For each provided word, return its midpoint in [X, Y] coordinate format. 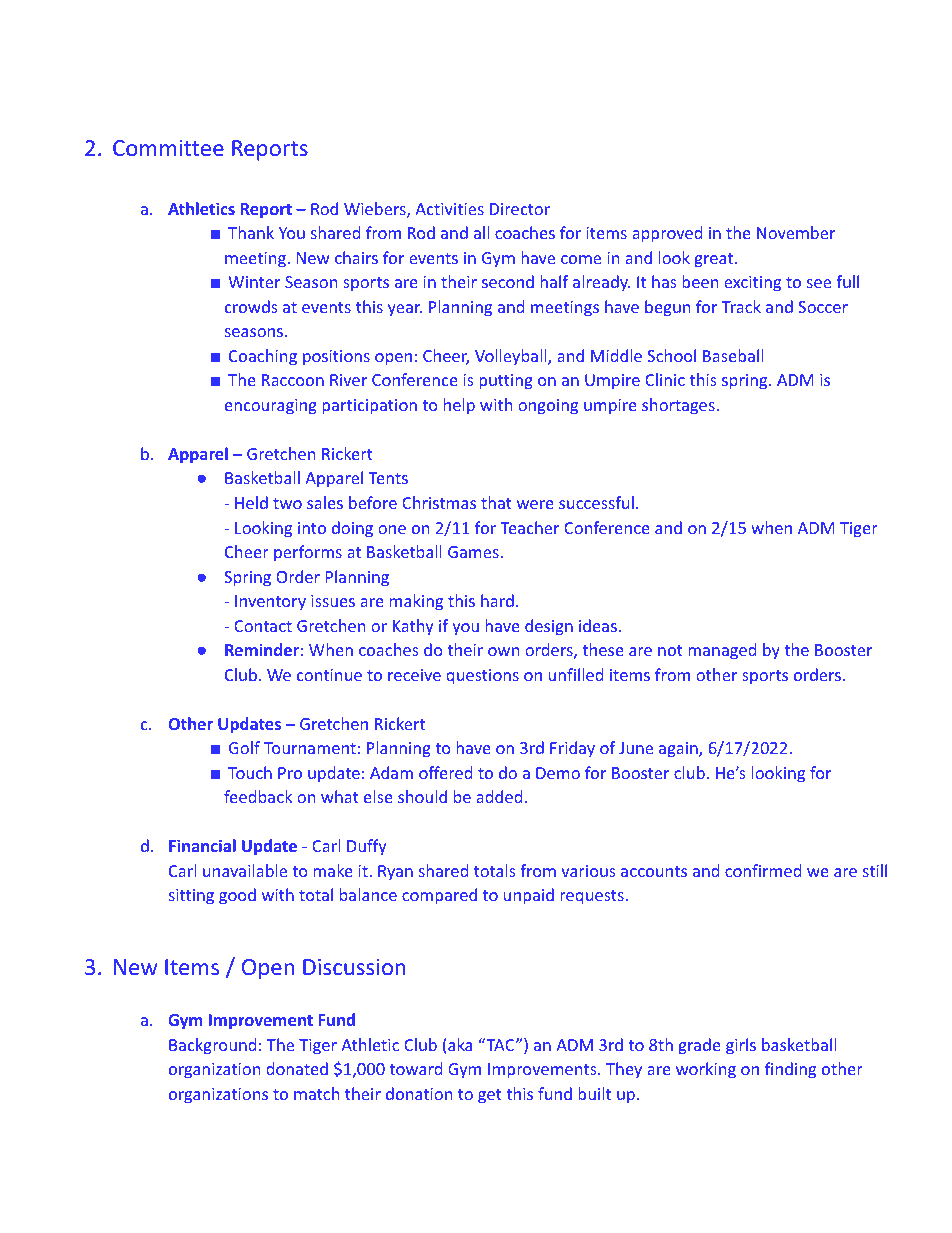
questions [482, 677]
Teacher [530, 527]
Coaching [263, 357]
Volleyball [512, 357]
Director [520, 209]
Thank [251, 232]
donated [297, 1068]
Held [251, 502]
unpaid [529, 896]
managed [722, 651]
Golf [244, 747]
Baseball [733, 355]
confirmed [763, 870]
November [796, 232]
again [679, 750]
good [237, 896]
